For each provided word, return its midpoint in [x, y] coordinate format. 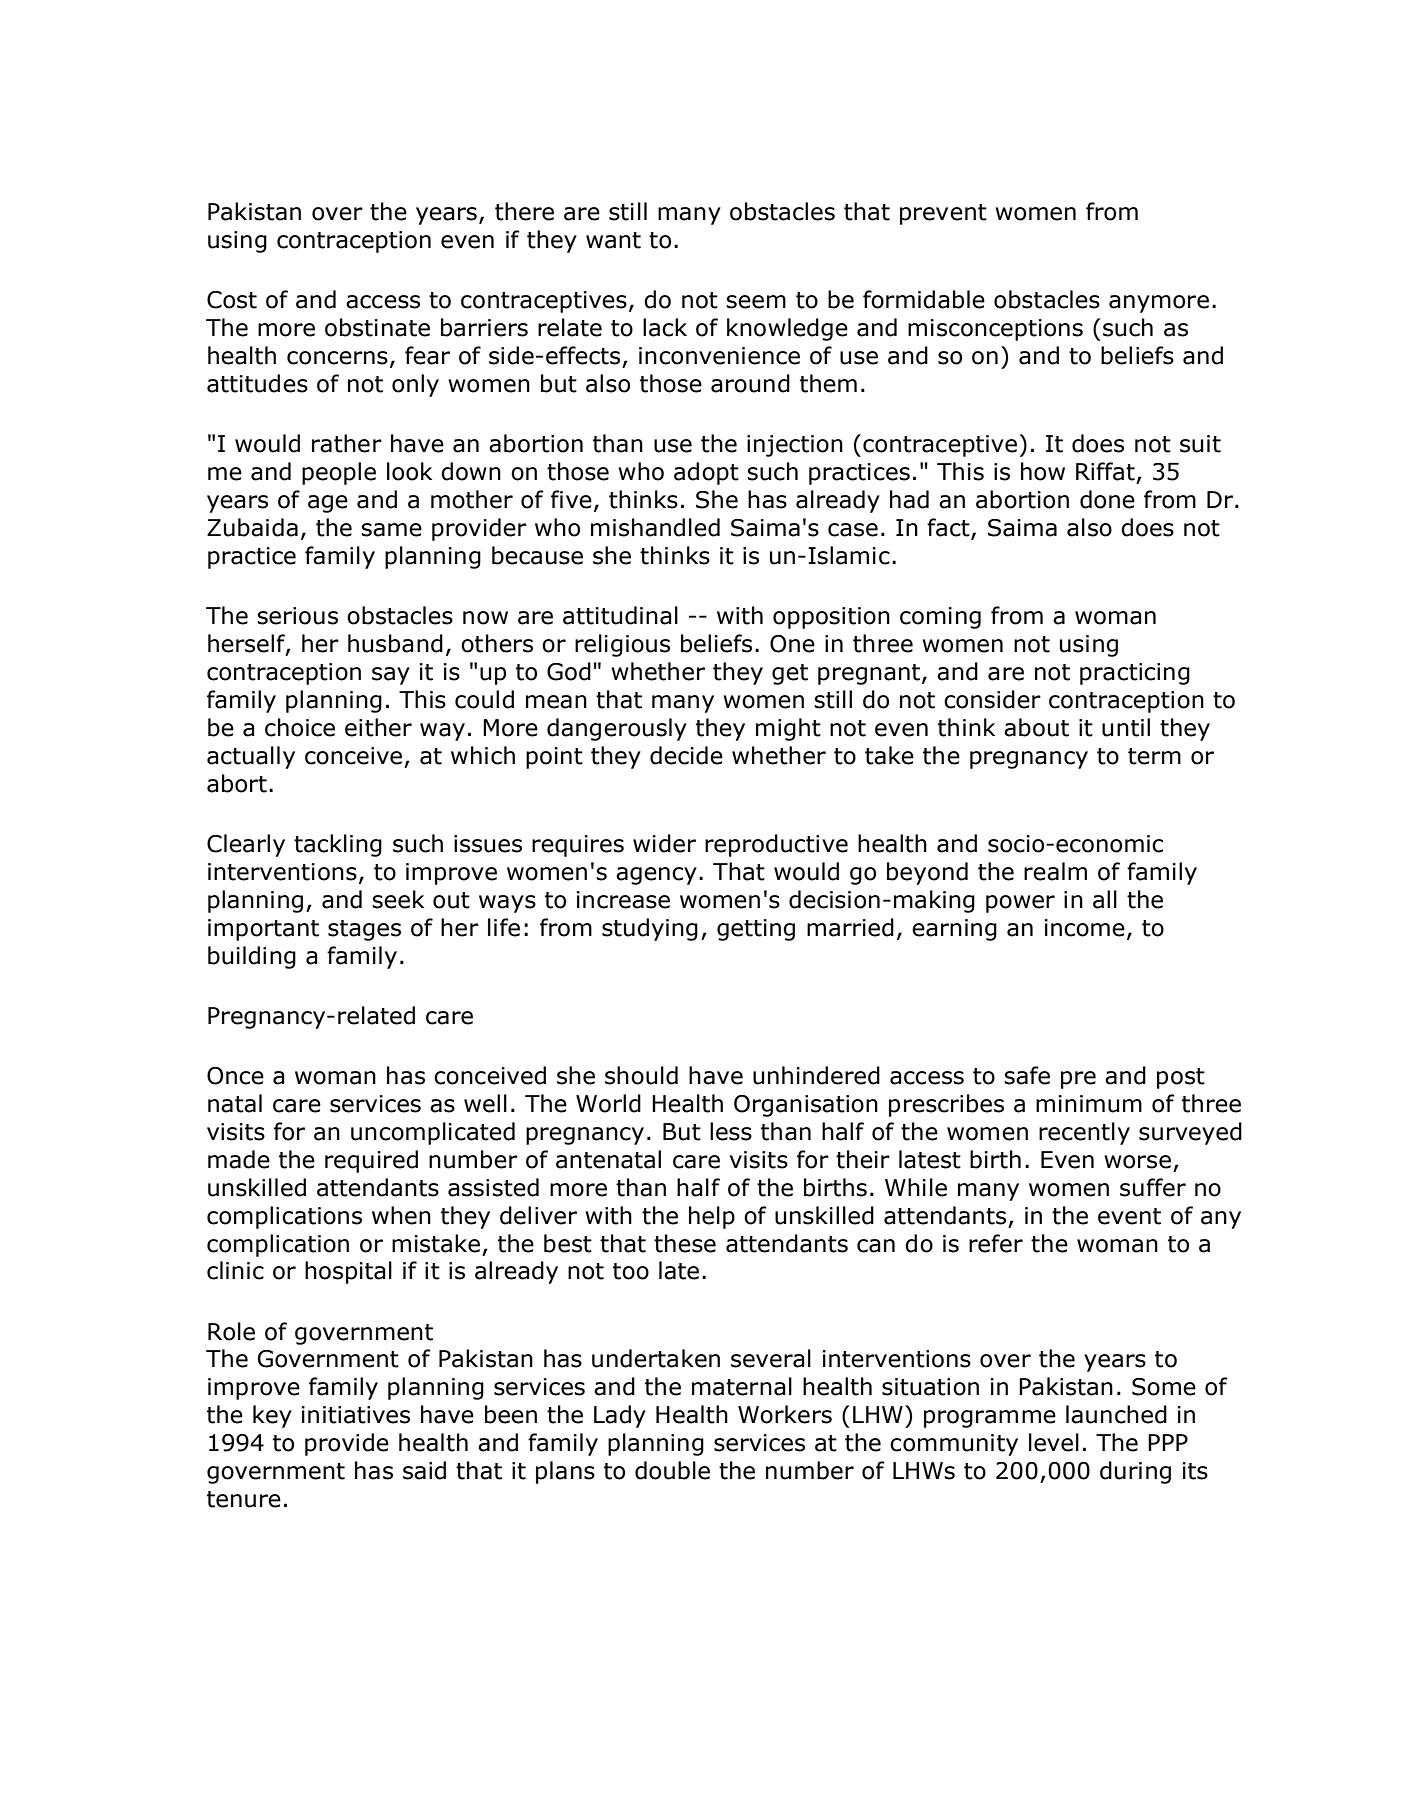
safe [1027, 1075]
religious [622, 645]
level [1054, 1442]
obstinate [377, 327]
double [672, 1470]
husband [395, 643]
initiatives [356, 1415]
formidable [924, 299]
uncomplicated [433, 1133]
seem [756, 302]
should [641, 1075]
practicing [1135, 674]
